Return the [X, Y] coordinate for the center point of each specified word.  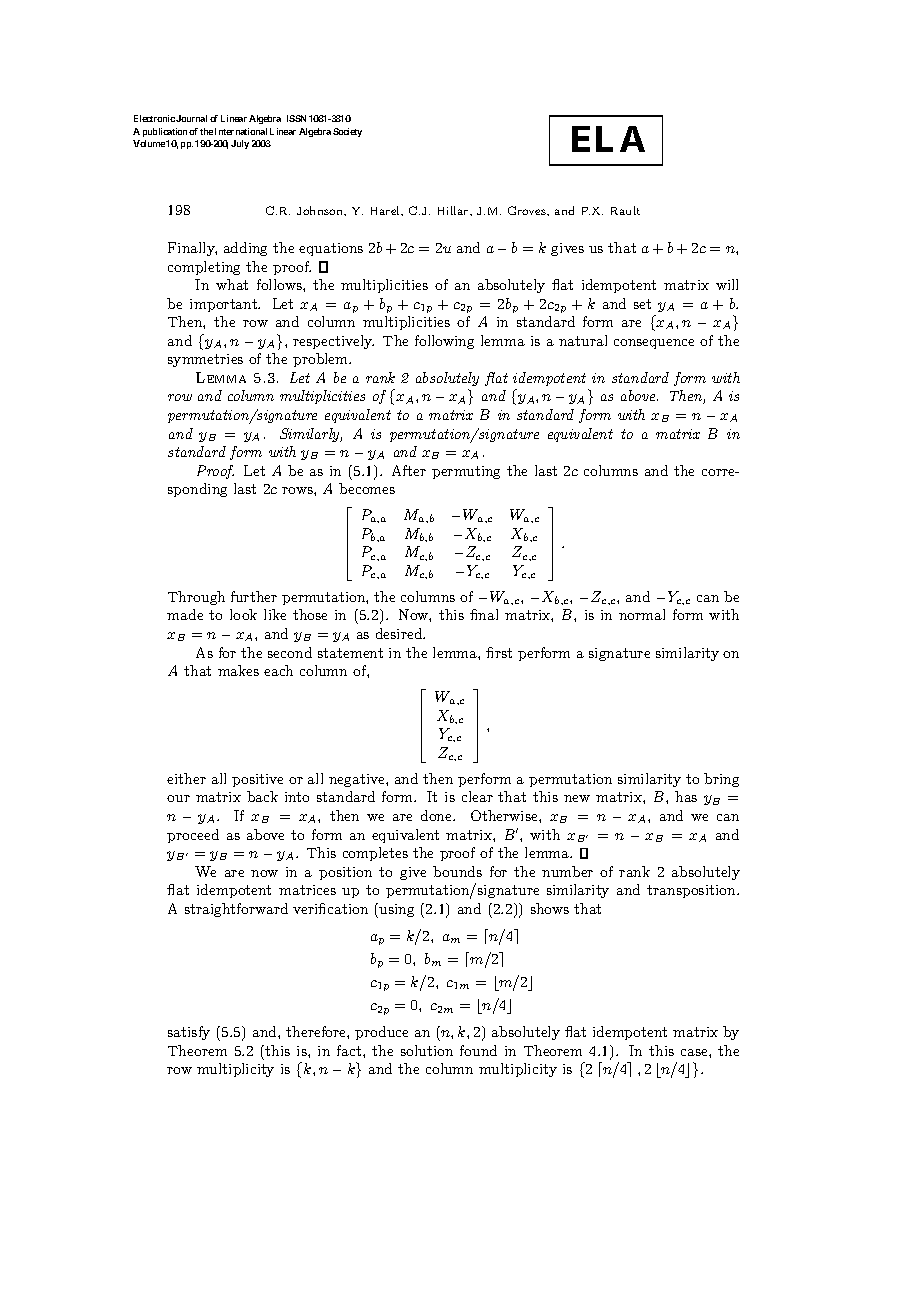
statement [350, 653]
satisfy [189, 1033]
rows [298, 490]
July [240, 144]
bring [721, 780]
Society [347, 132]
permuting [466, 472]
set [642, 304]
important [225, 305]
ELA [608, 139]
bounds [457, 871]
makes [238, 670]
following [444, 342]
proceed [193, 836]
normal [642, 614]
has [686, 796]
